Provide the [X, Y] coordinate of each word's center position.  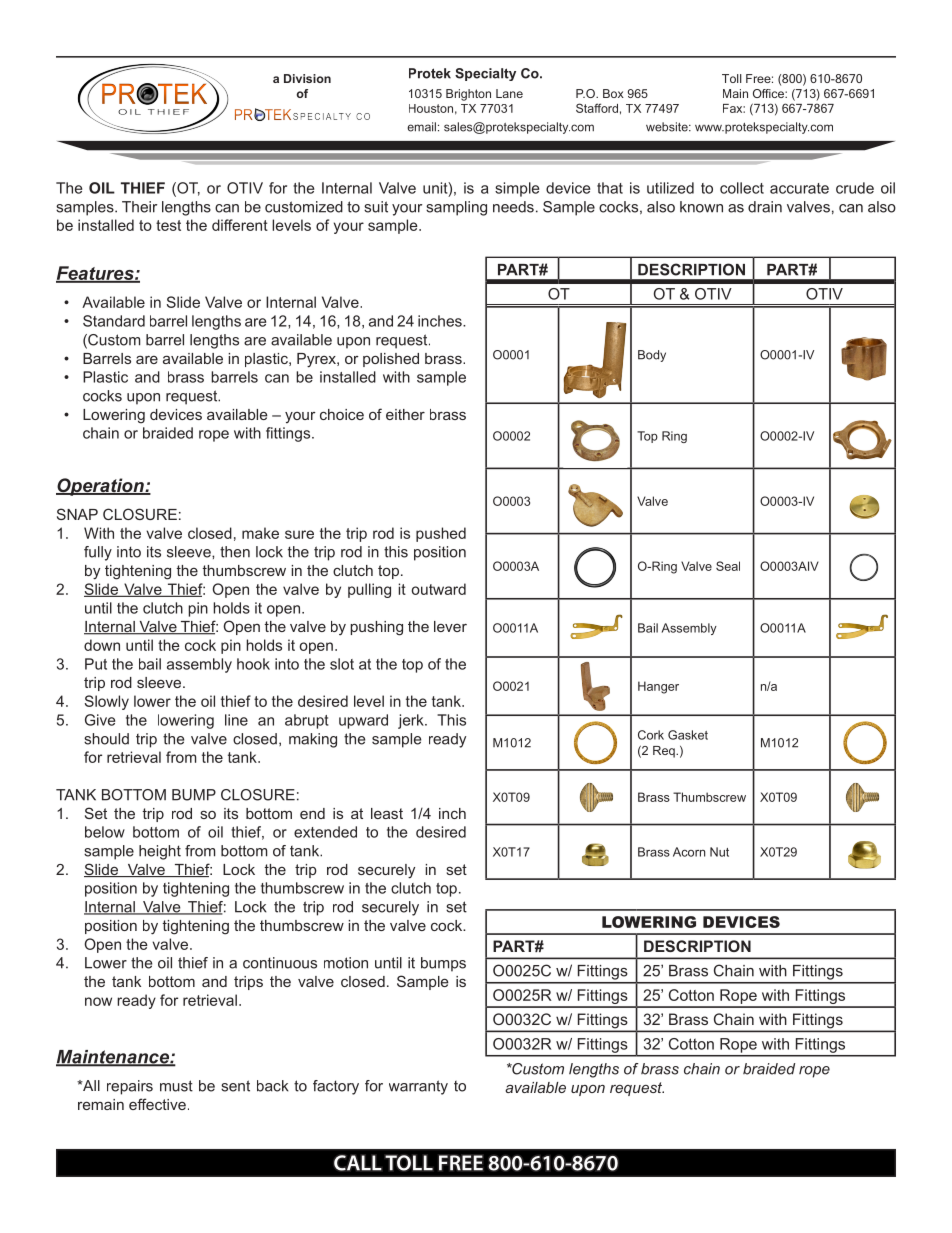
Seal [728, 566]
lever [450, 626]
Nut [719, 852]
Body [652, 356]
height [160, 852]
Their [139, 207]
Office [769, 93]
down [102, 645]
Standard [114, 321]
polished [391, 360]
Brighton [468, 95]
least [387, 813]
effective [157, 1104]
